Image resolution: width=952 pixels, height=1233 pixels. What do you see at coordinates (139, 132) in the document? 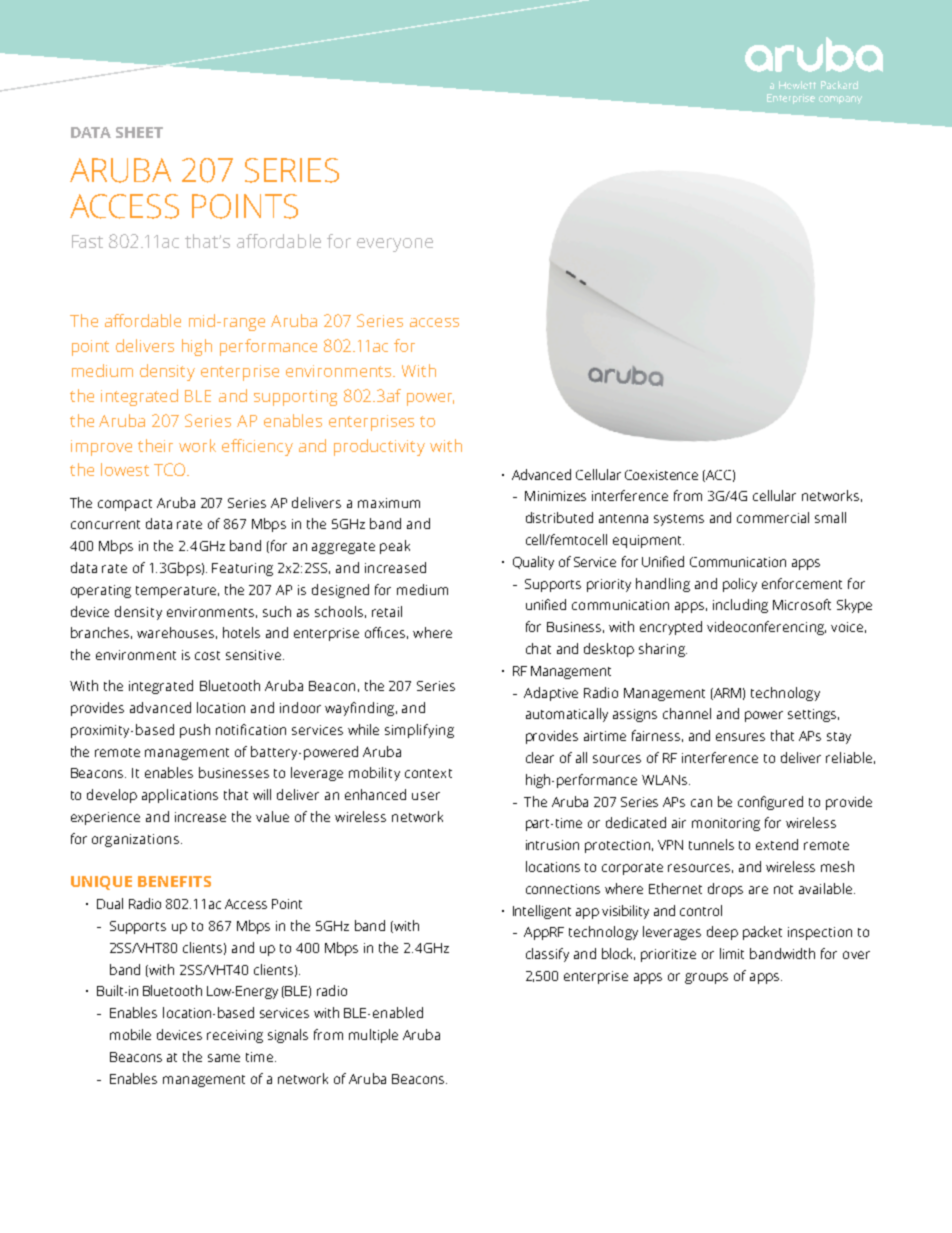
I see `SHEET` at bounding box center [139, 132].
